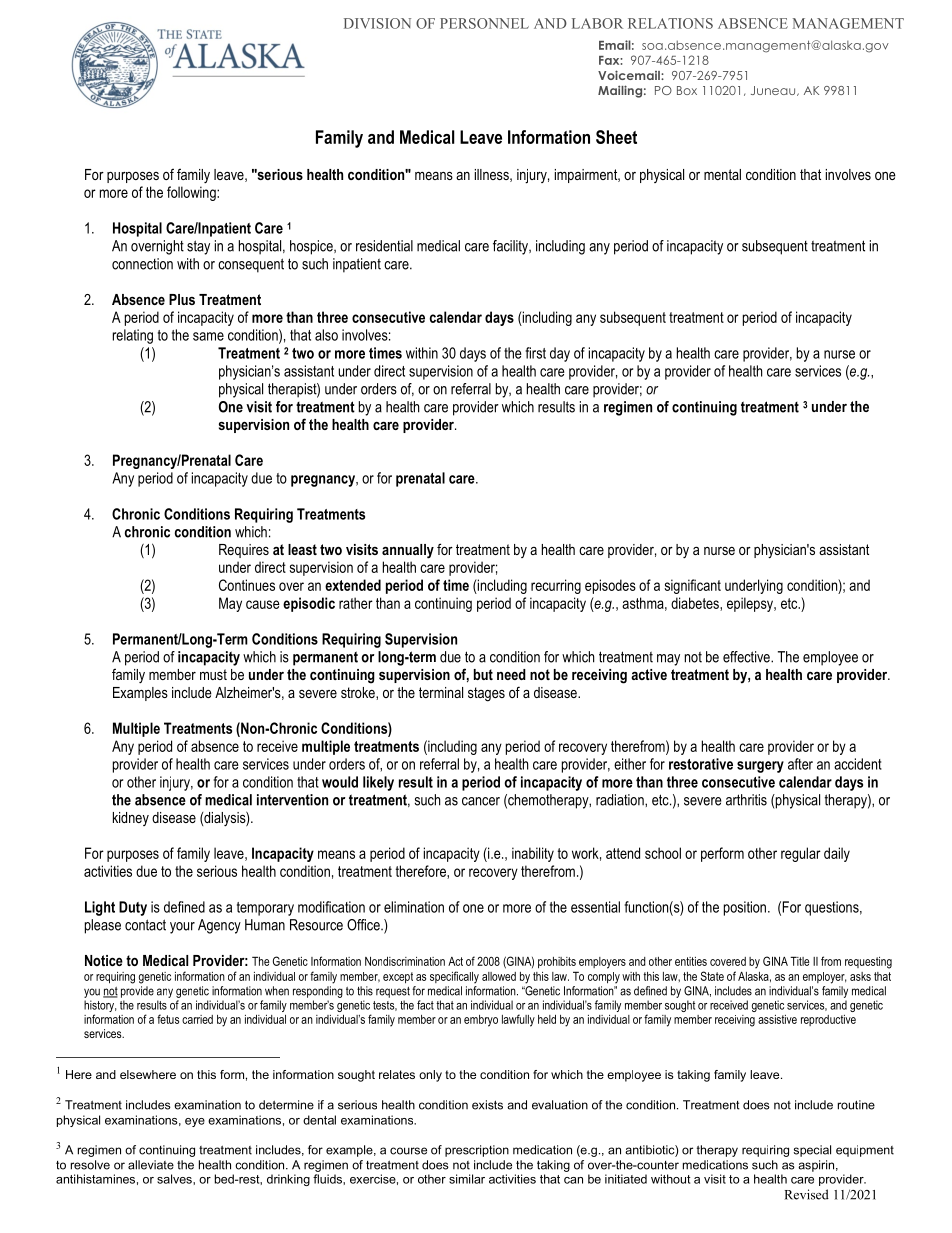  What do you see at coordinates (175, 1179) in the screenshot?
I see `salves` at bounding box center [175, 1179].
